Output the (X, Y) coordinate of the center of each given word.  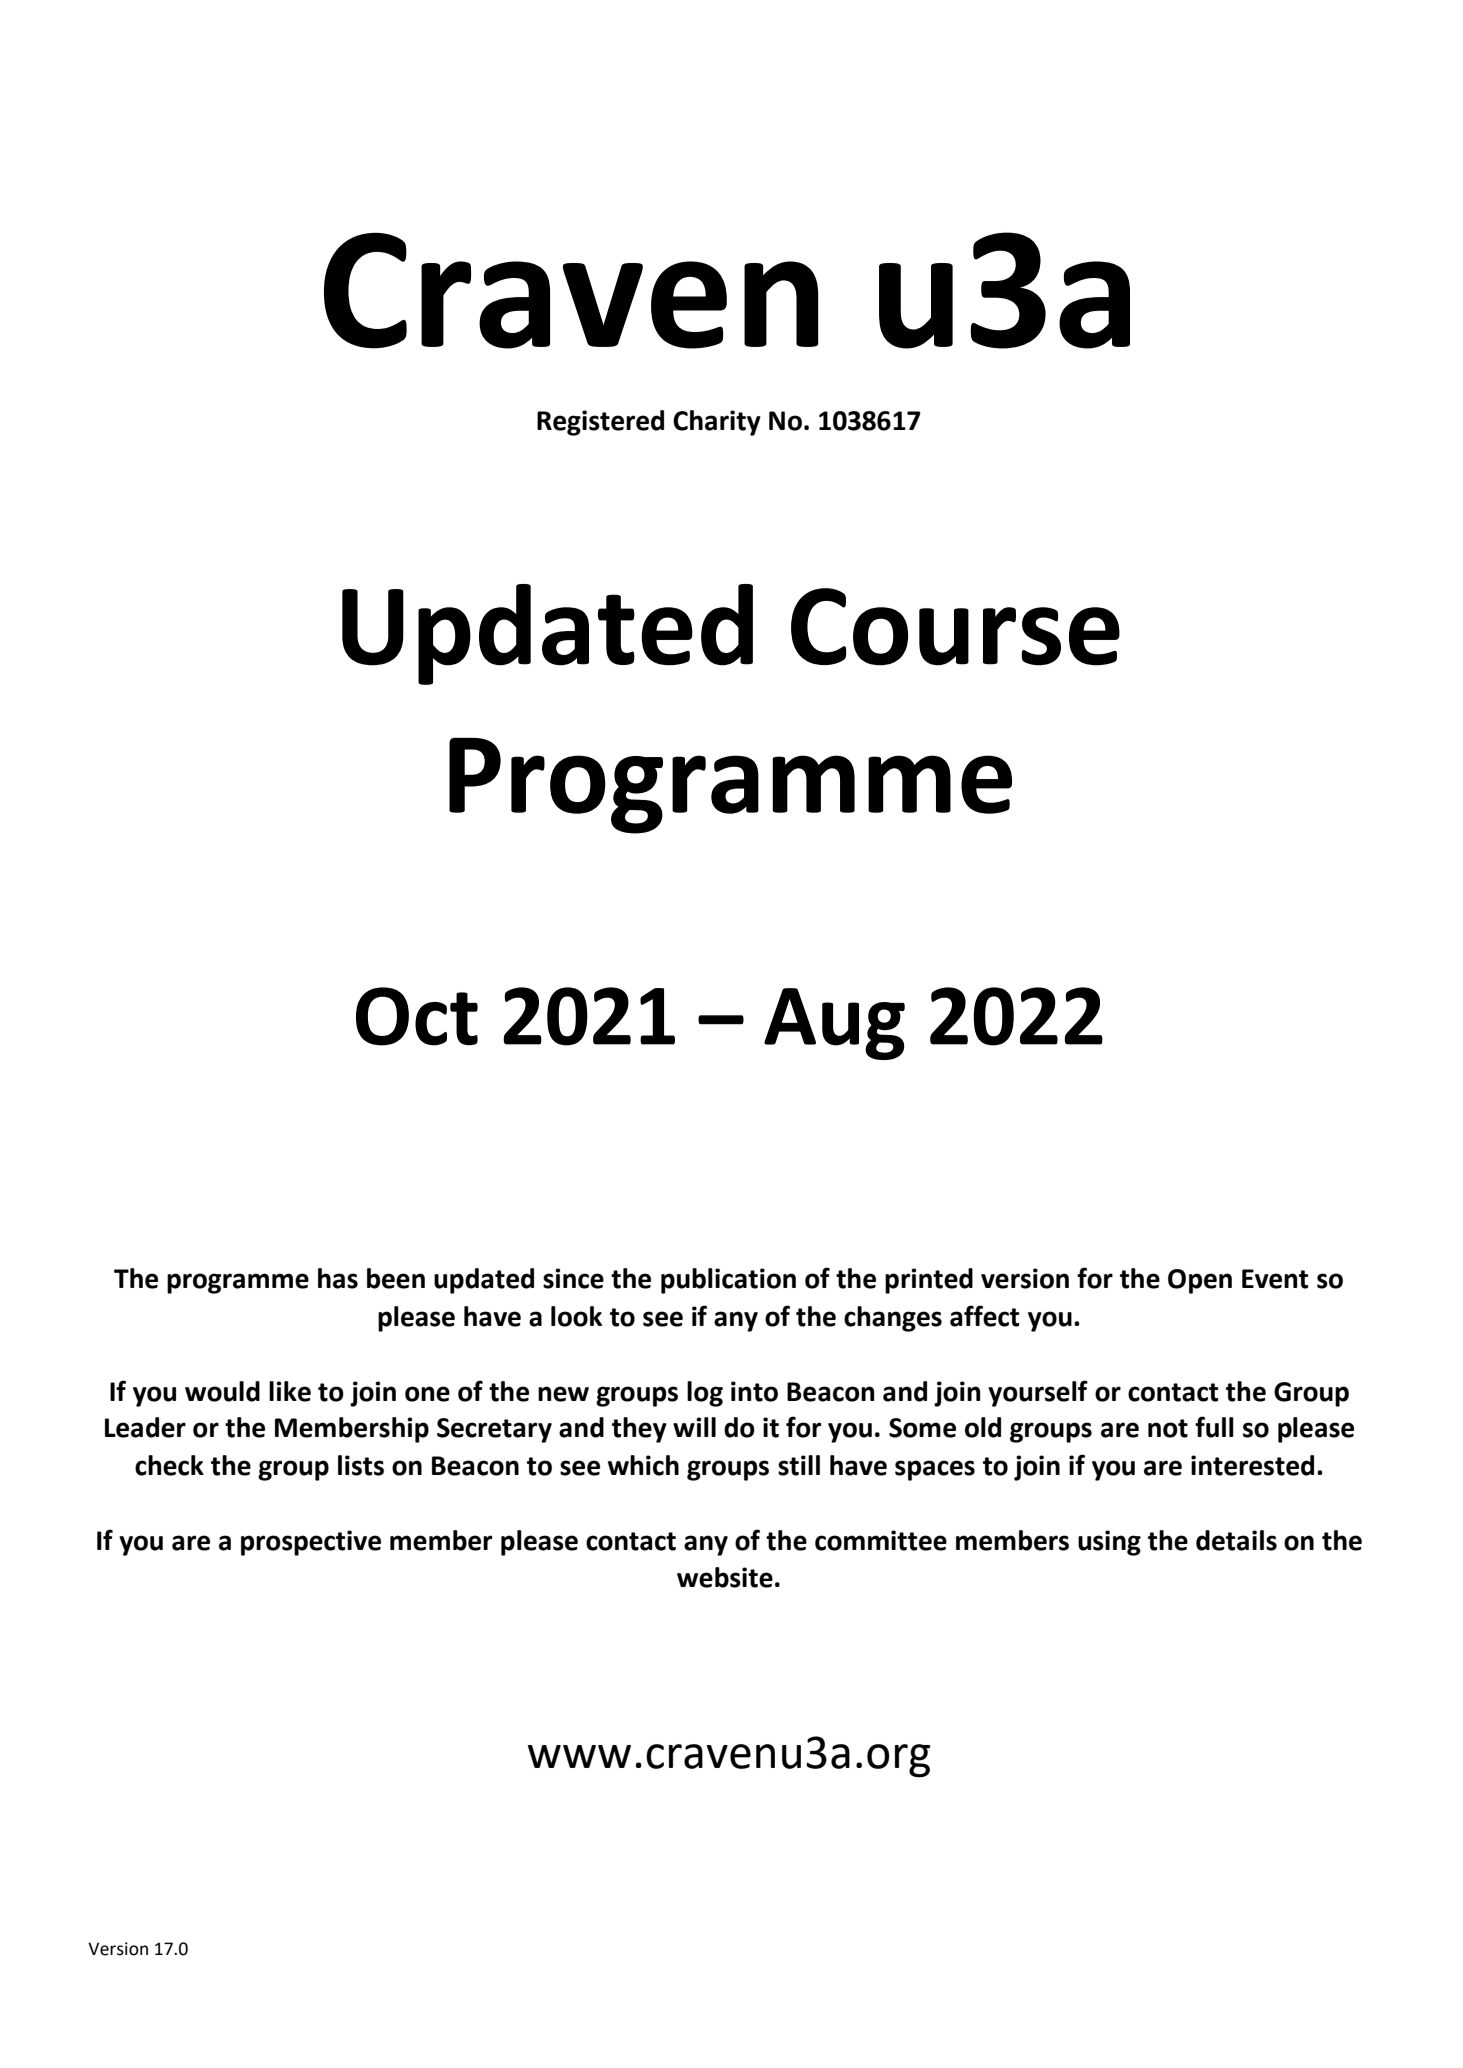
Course (955, 627)
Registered (600, 423)
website (725, 1577)
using (1109, 1543)
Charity (717, 423)
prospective (311, 1543)
